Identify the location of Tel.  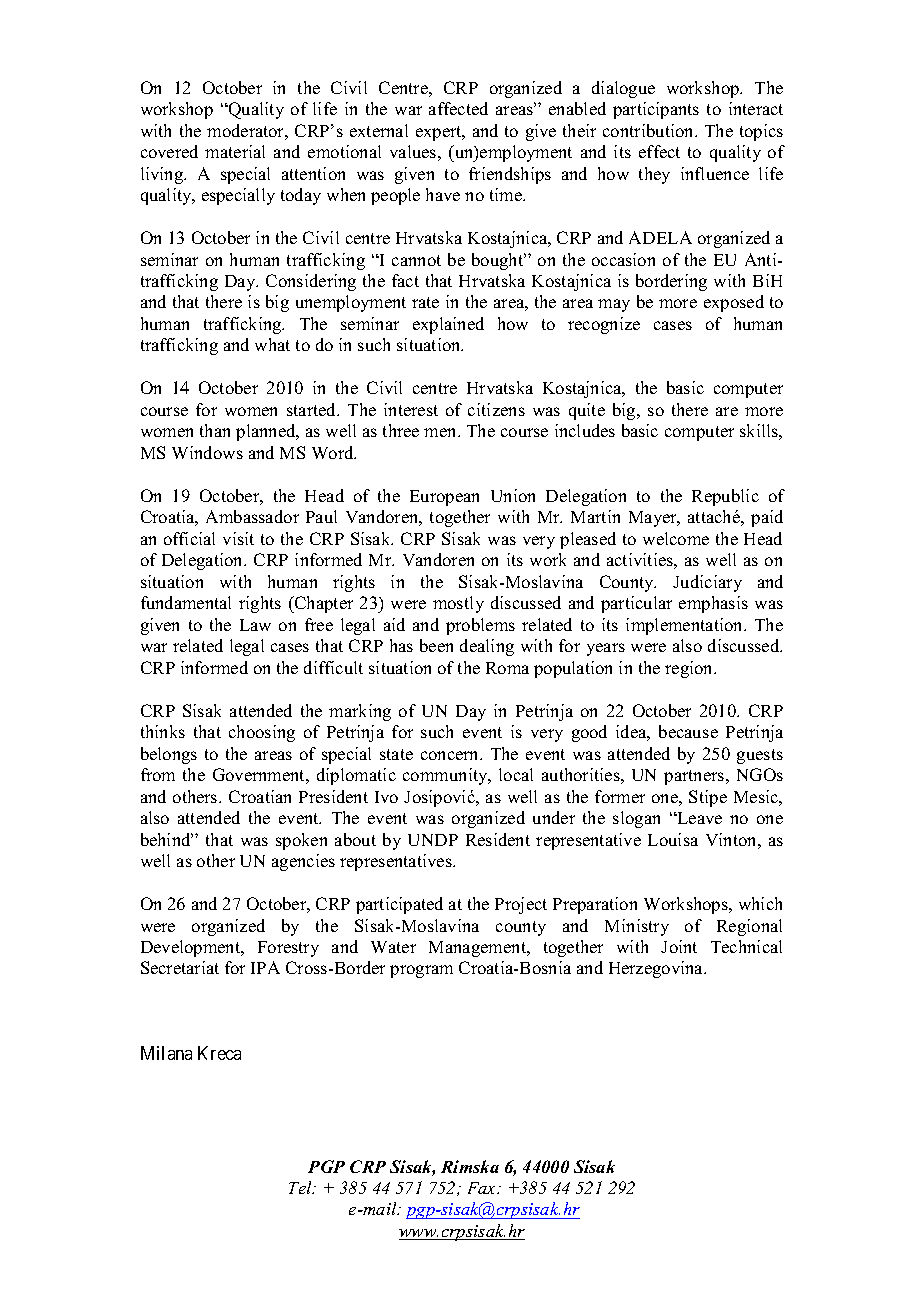
(301, 1187).
